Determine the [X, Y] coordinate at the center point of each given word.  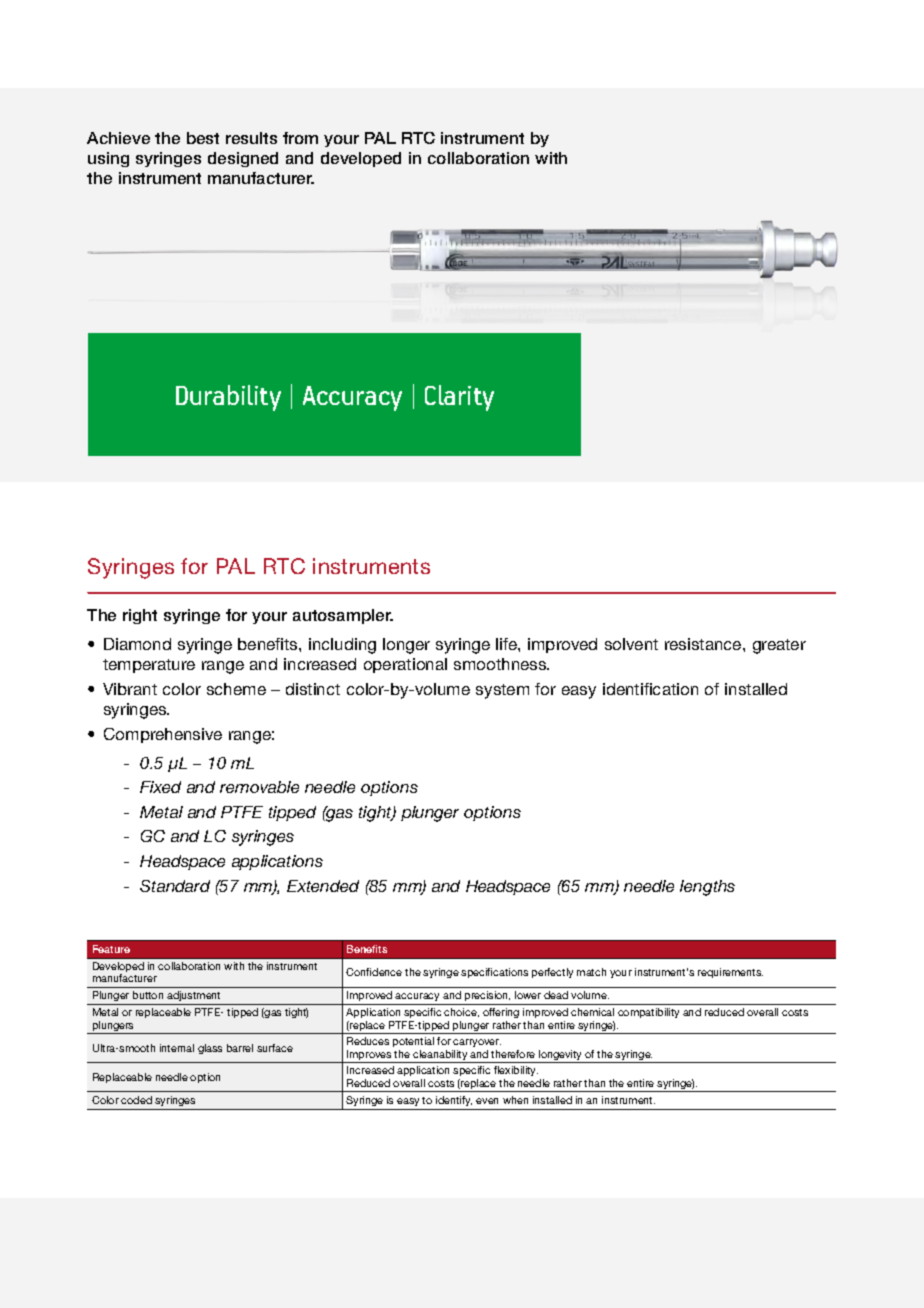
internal [177, 1048]
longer [406, 646]
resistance [704, 644]
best [203, 138]
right [140, 616]
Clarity [459, 398]
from [300, 138]
